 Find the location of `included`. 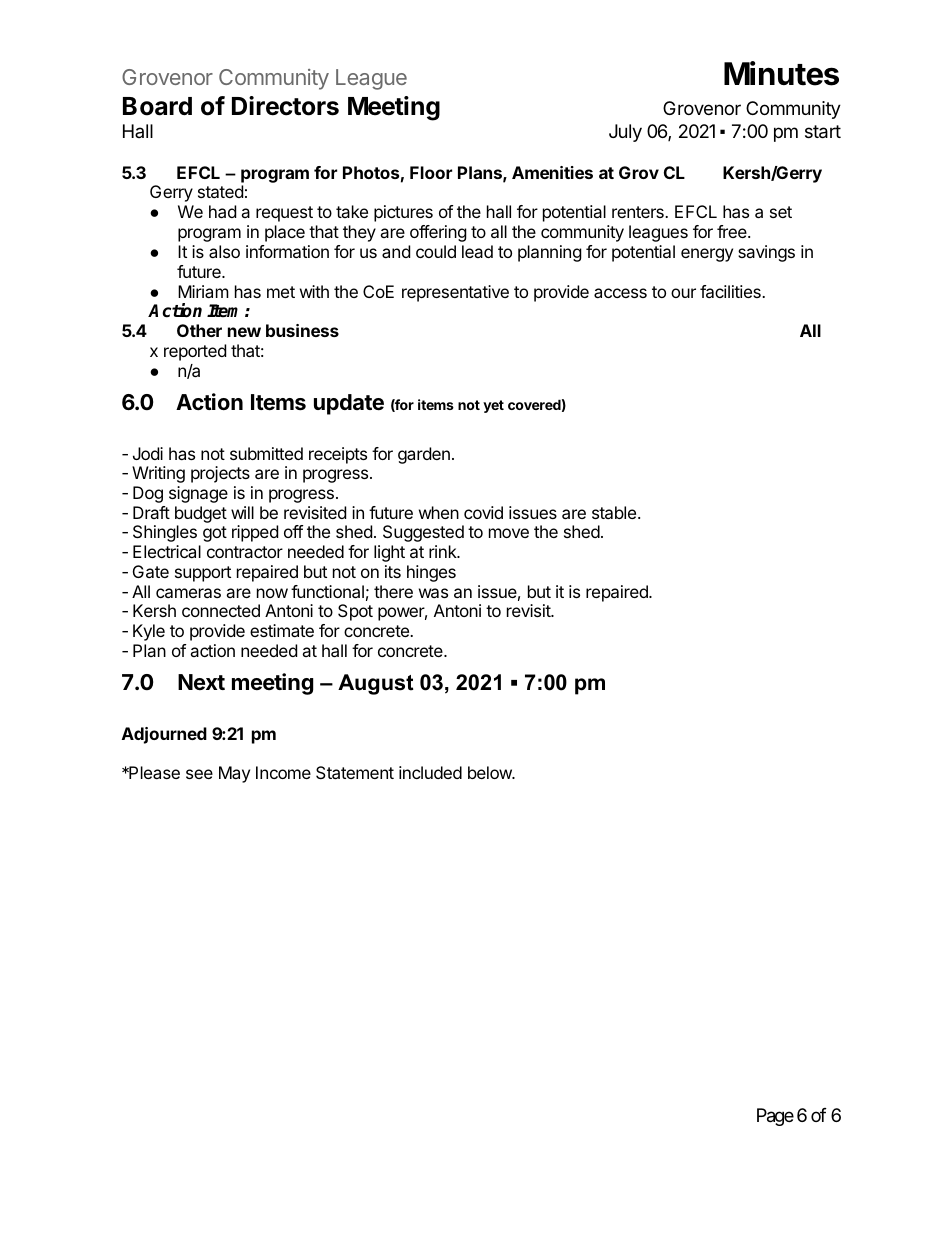

included is located at coordinates (430, 772).
